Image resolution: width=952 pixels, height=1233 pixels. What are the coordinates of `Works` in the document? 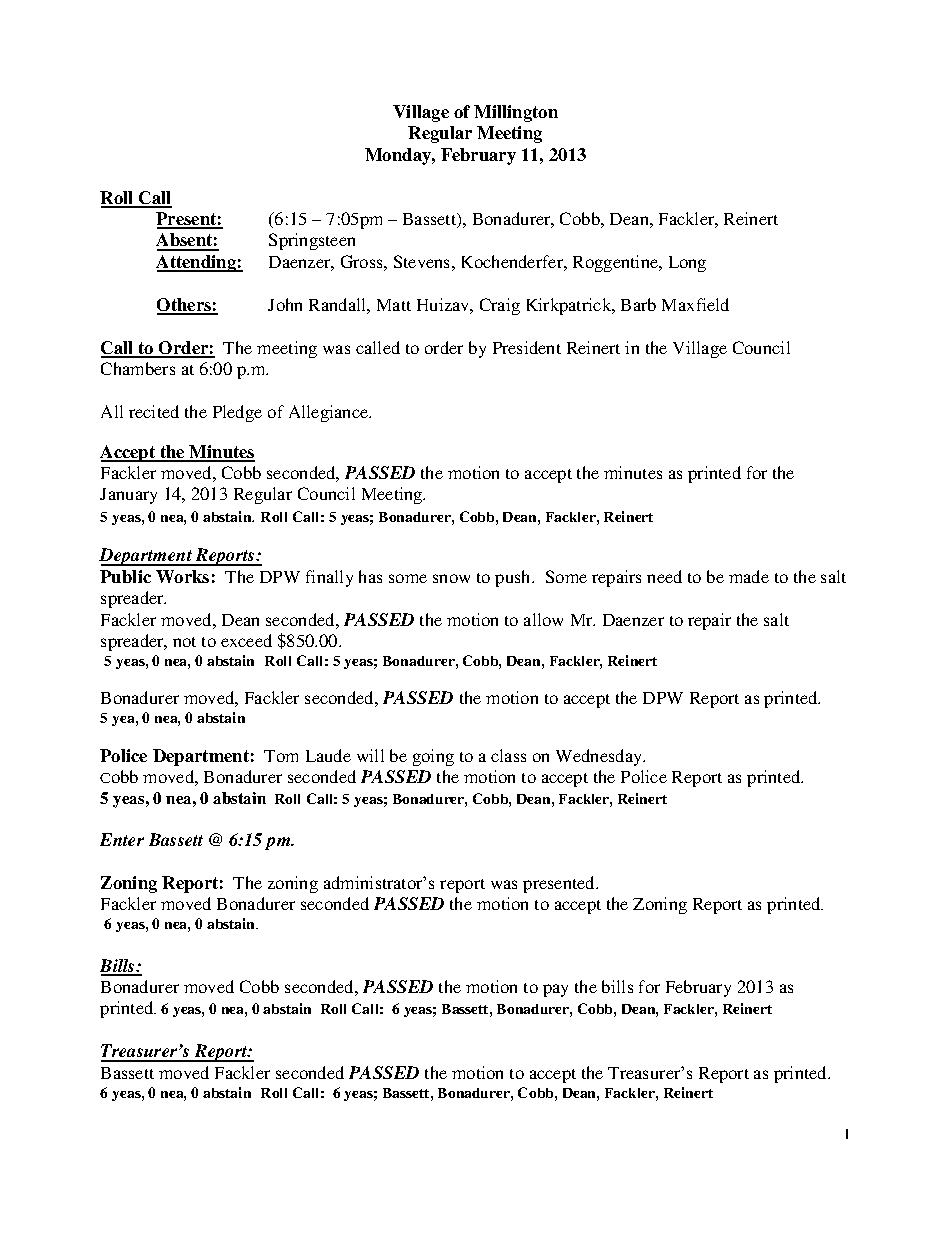 It's located at (182, 576).
